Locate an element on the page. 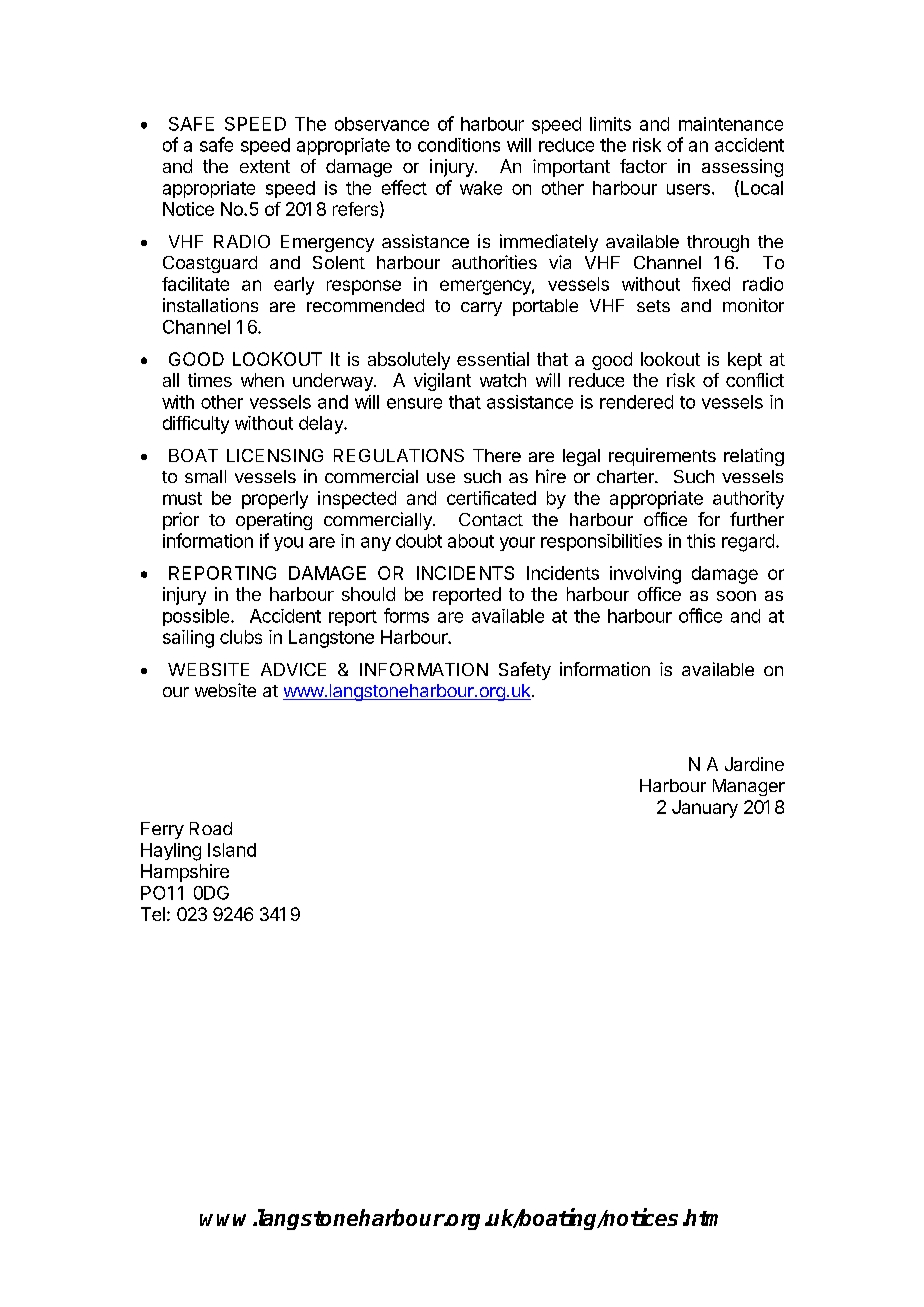 The image size is (924, 1307). about is located at coordinates (471, 541).
